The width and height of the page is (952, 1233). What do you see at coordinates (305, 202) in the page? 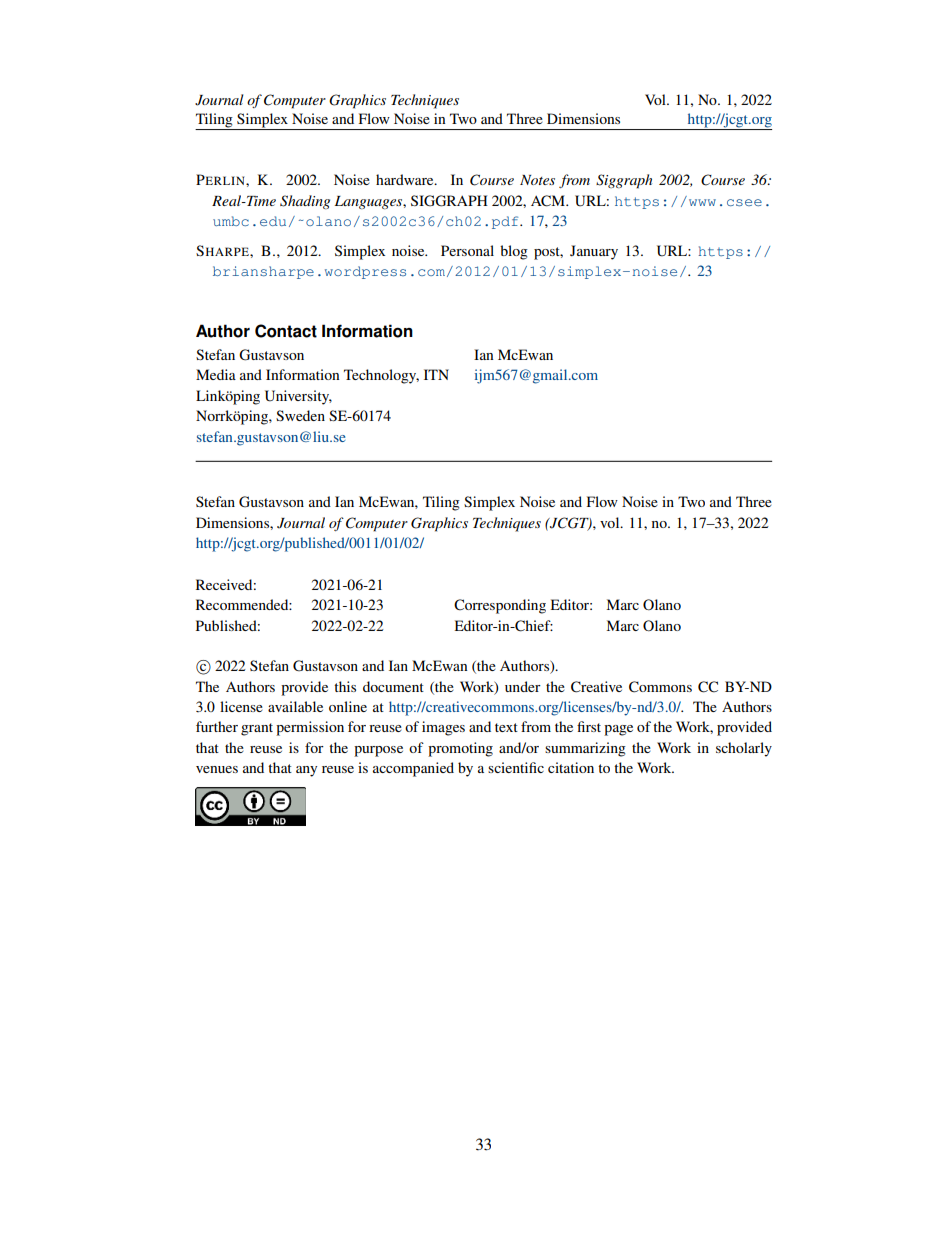
I see `Shading` at bounding box center [305, 202].
